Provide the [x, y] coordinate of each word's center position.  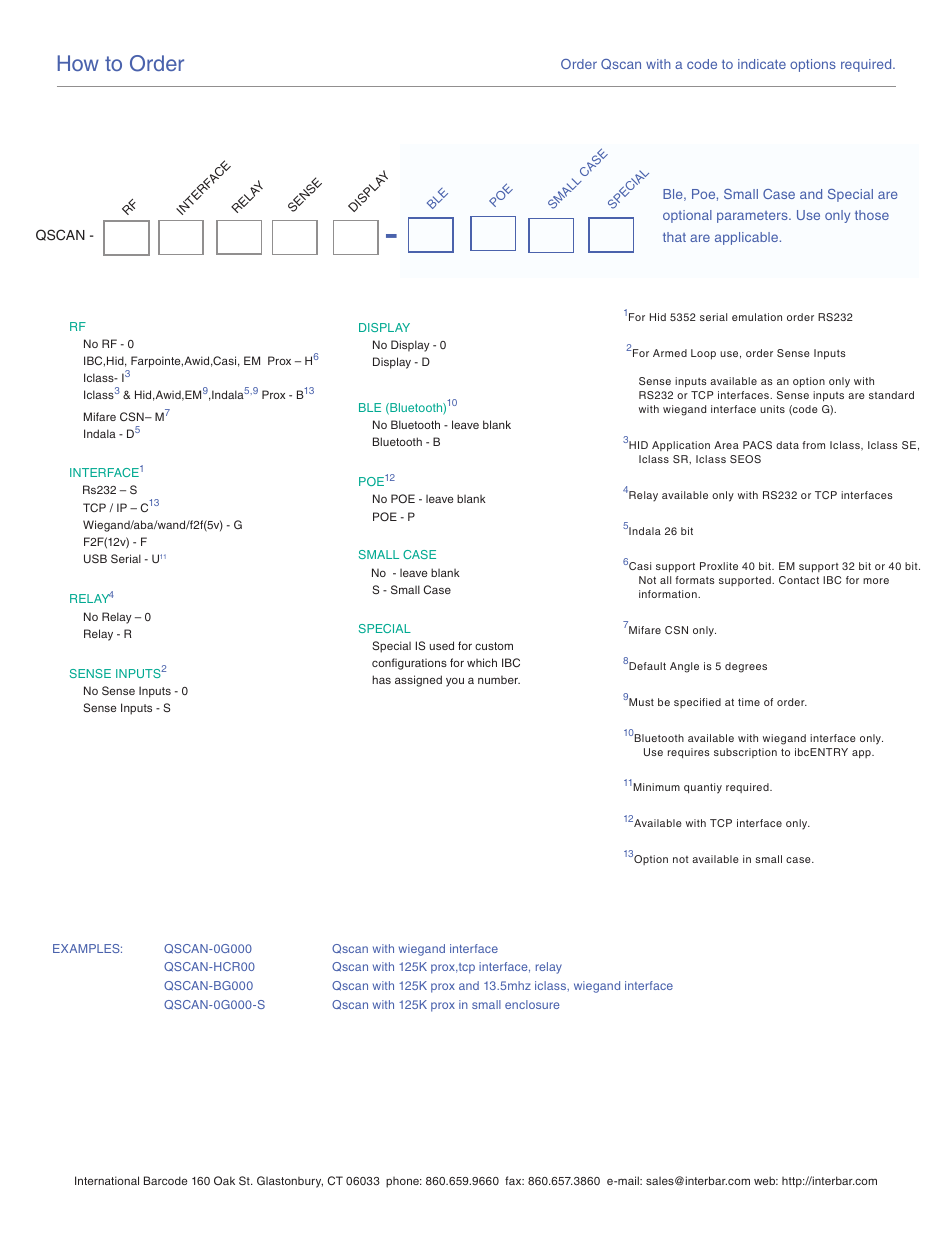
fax [514, 1180]
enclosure [532, 1004]
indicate [762, 64]
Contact [799, 580]
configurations [409, 664]
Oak [224, 1180]
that [674, 237]
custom [494, 646]
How [78, 63]
